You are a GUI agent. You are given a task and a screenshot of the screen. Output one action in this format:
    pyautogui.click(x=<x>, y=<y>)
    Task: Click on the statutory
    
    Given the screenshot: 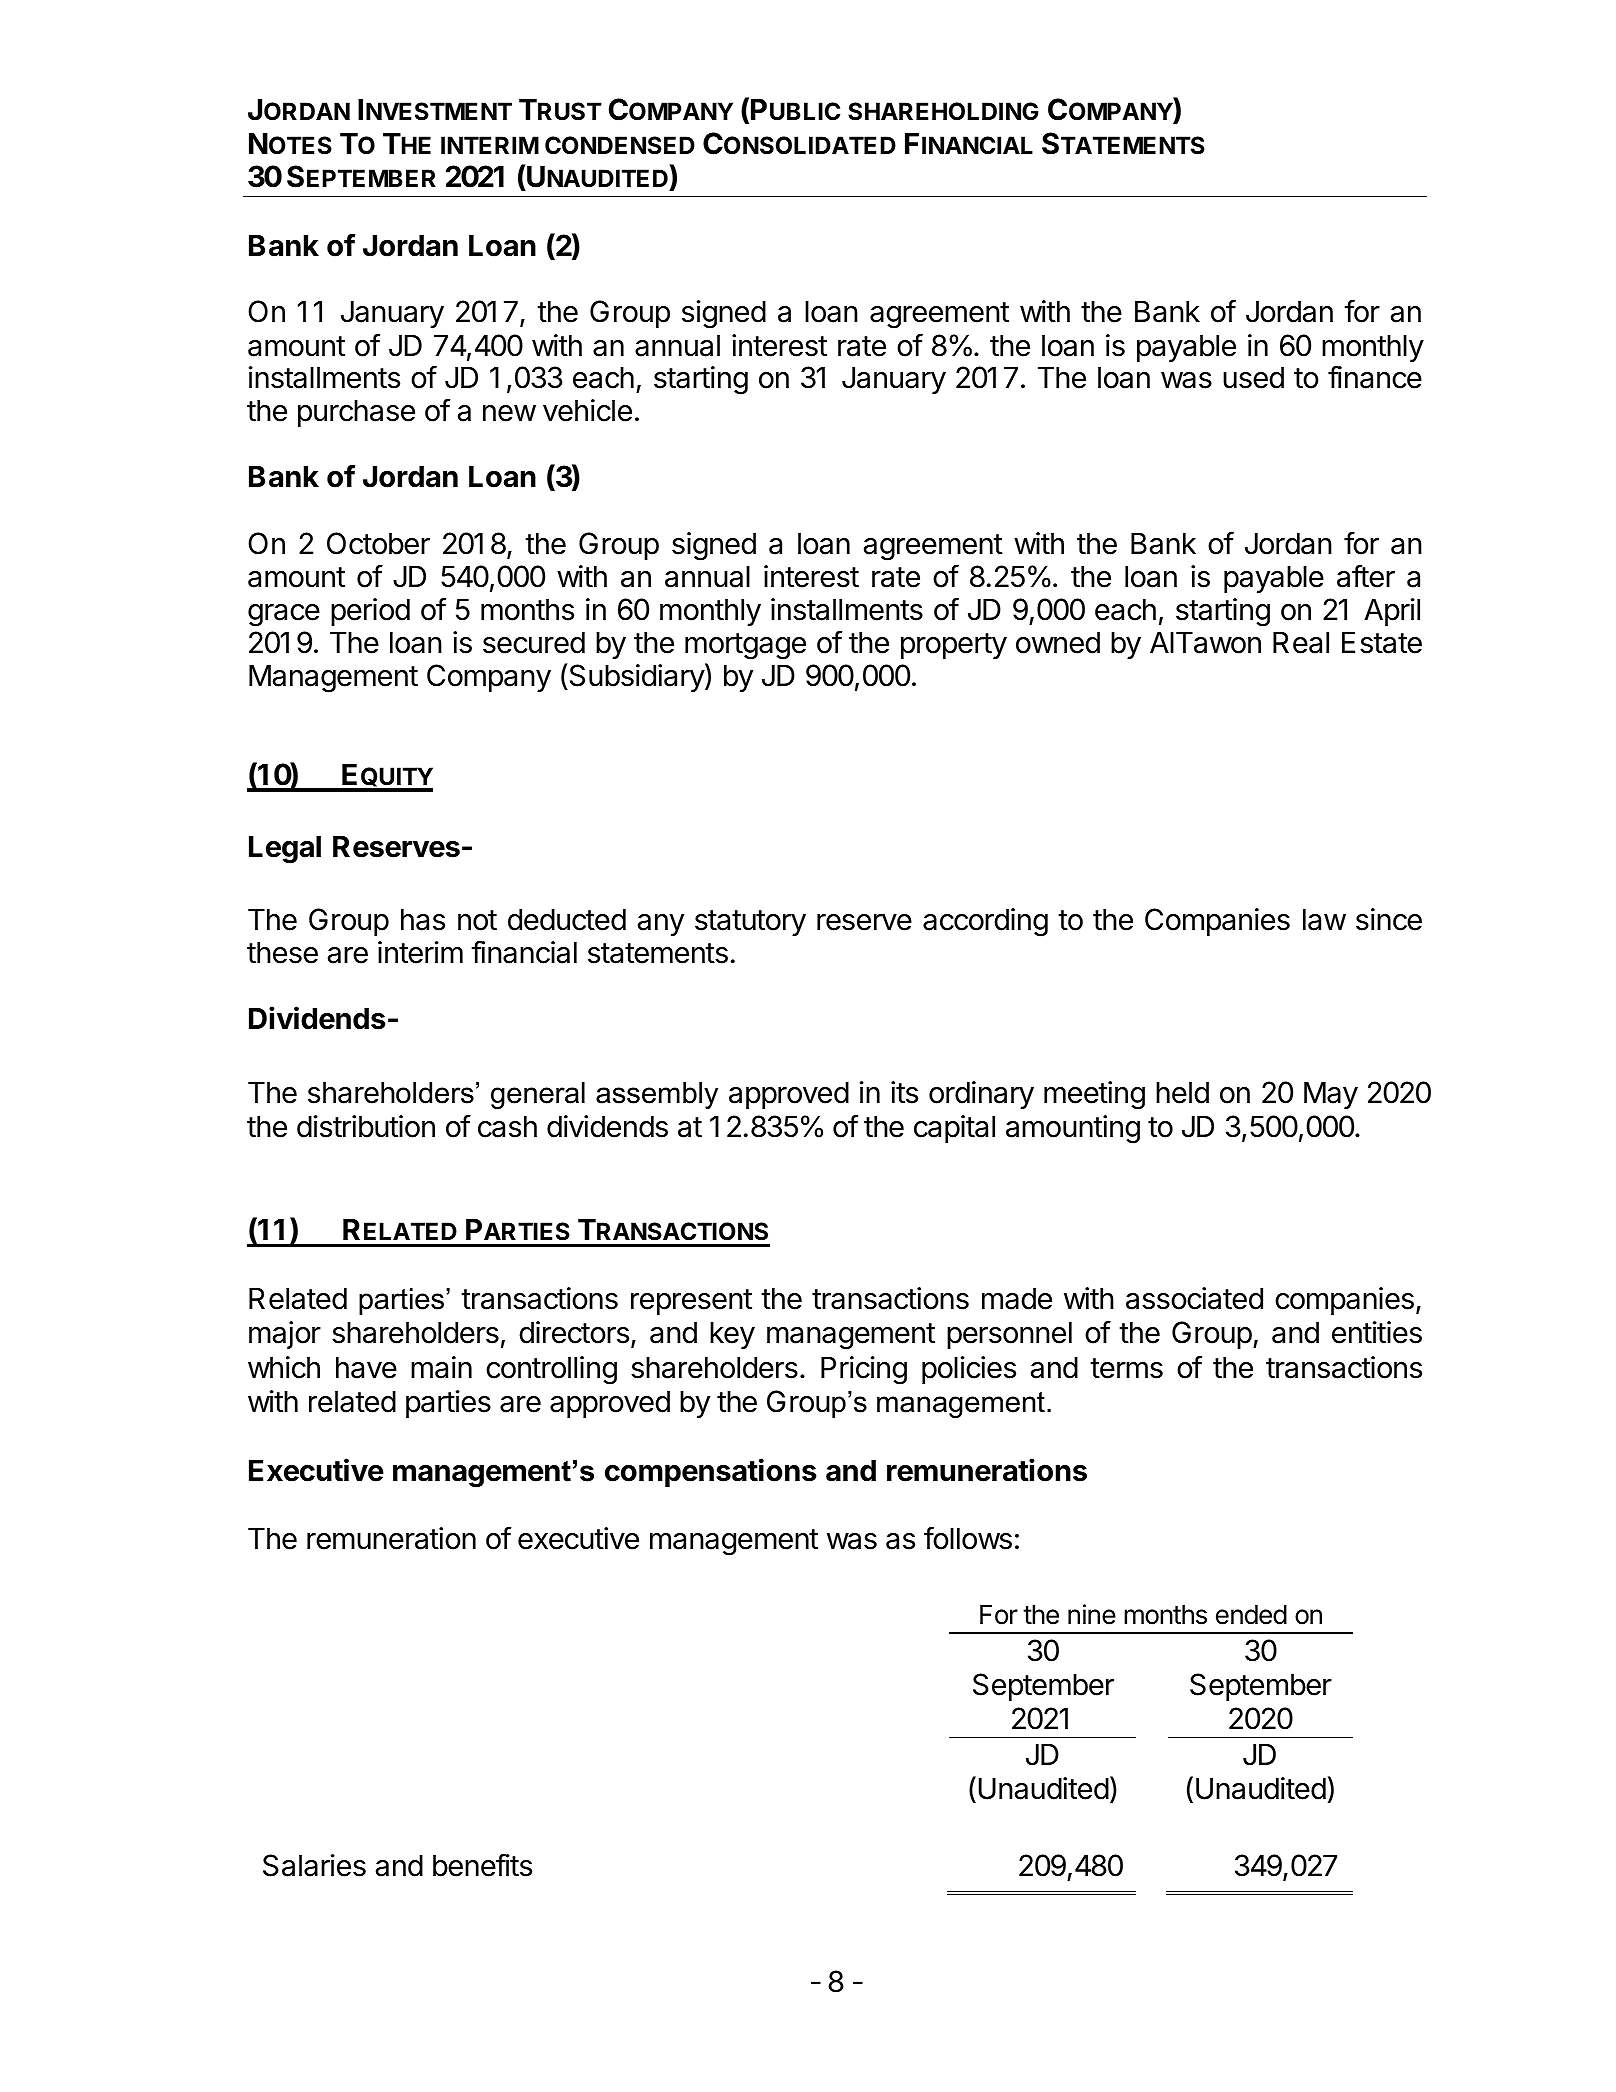 What is the action you would take?
    pyautogui.click(x=750, y=923)
